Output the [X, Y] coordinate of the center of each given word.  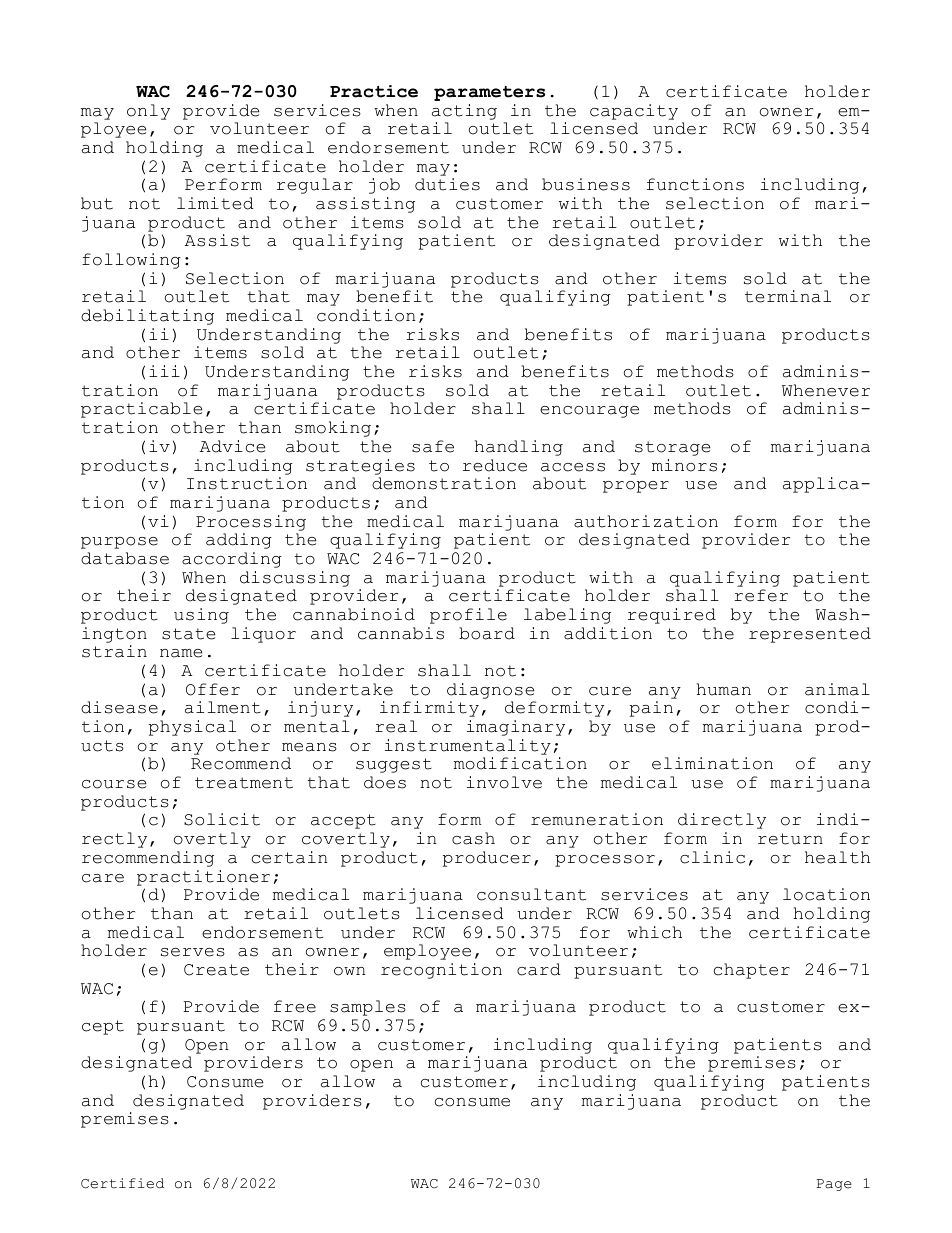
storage [672, 448]
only [148, 112]
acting [464, 112]
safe [433, 446]
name [181, 653]
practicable [141, 410]
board [487, 633]
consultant [531, 894]
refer [761, 595]
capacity [634, 112]
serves [193, 952]
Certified [122, 1183]
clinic [712, 857]
